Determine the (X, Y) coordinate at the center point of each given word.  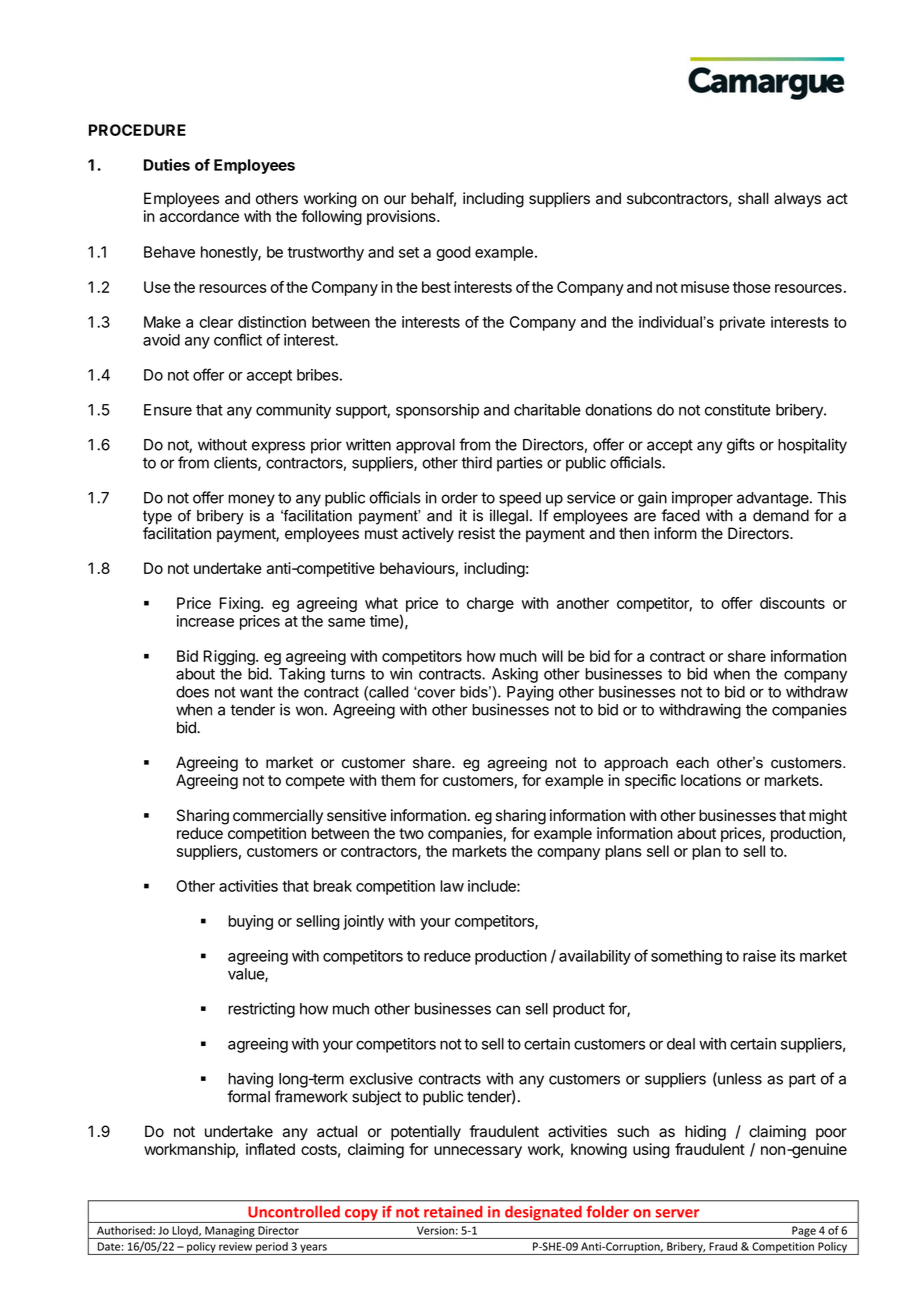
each (692, 763)
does (192, 692)
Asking (515, 675)
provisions (402, 217)
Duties (167, 164)
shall (753, 198)
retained (453, 1212)
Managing (230, 1232)
